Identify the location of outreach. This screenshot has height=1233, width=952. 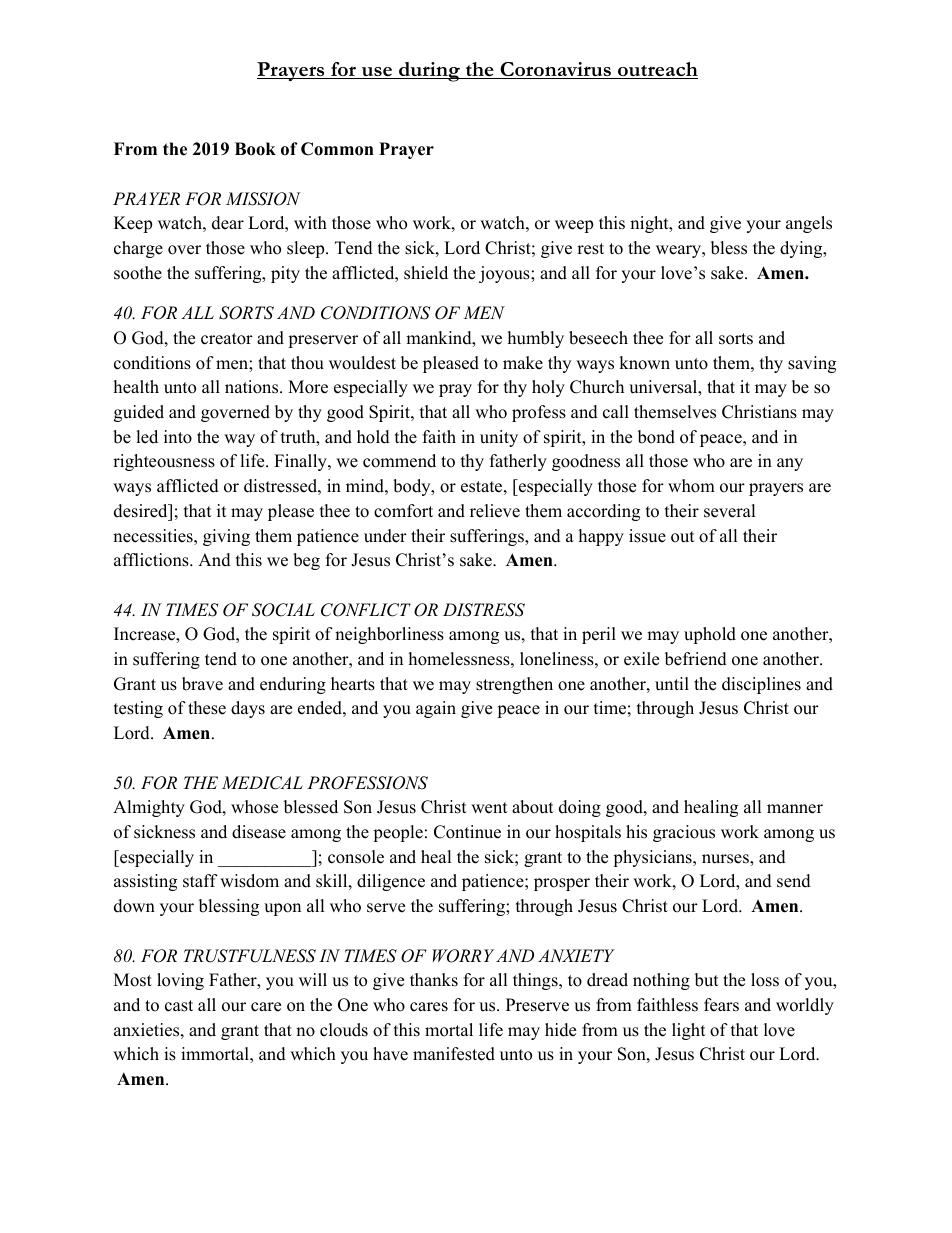
(657, 70).
